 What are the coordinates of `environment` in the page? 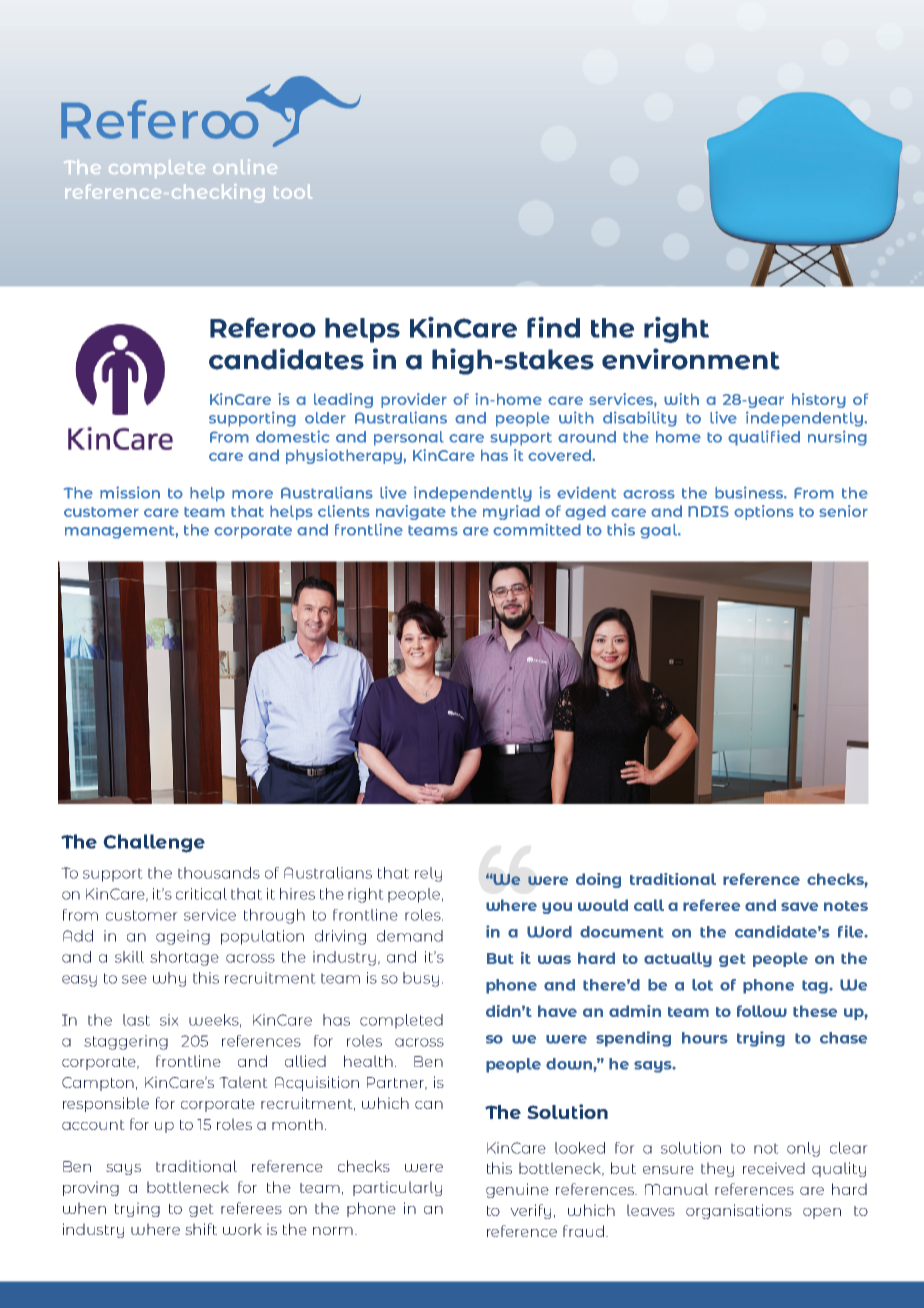 It's located at (691, 359).
